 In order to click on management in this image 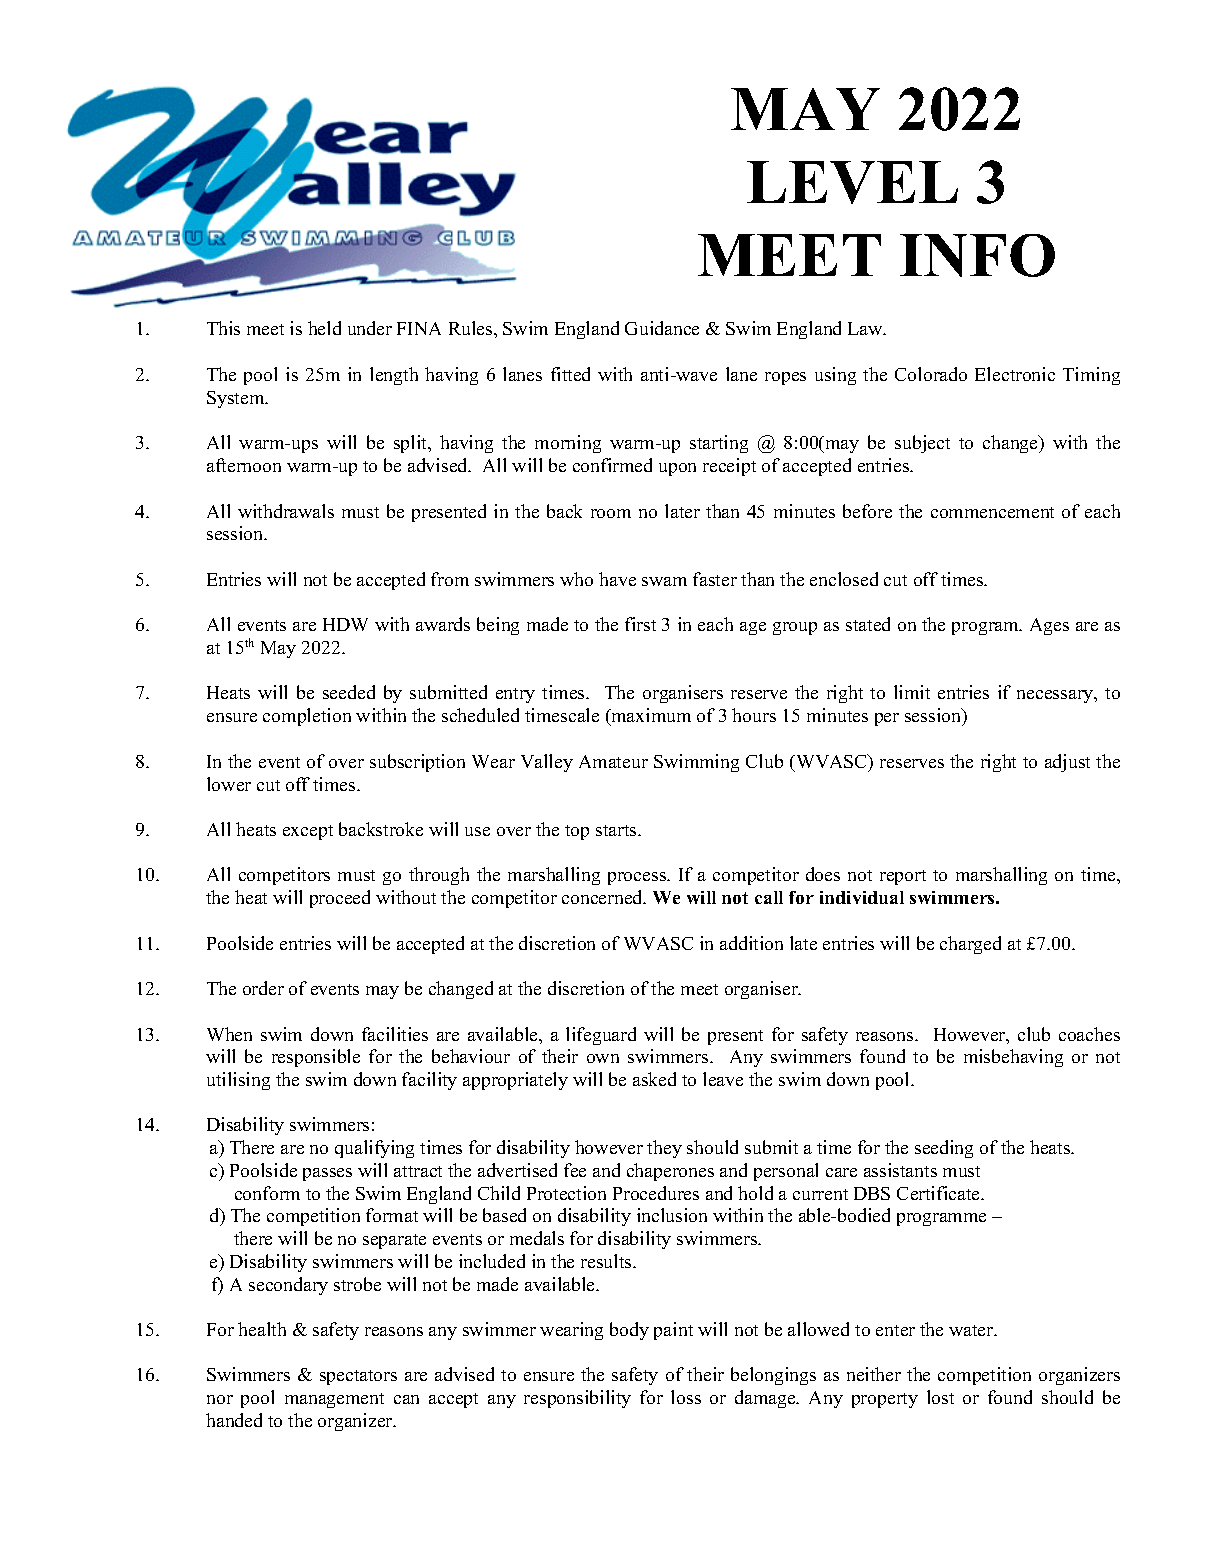, I will do `click(334, 1400)`.
